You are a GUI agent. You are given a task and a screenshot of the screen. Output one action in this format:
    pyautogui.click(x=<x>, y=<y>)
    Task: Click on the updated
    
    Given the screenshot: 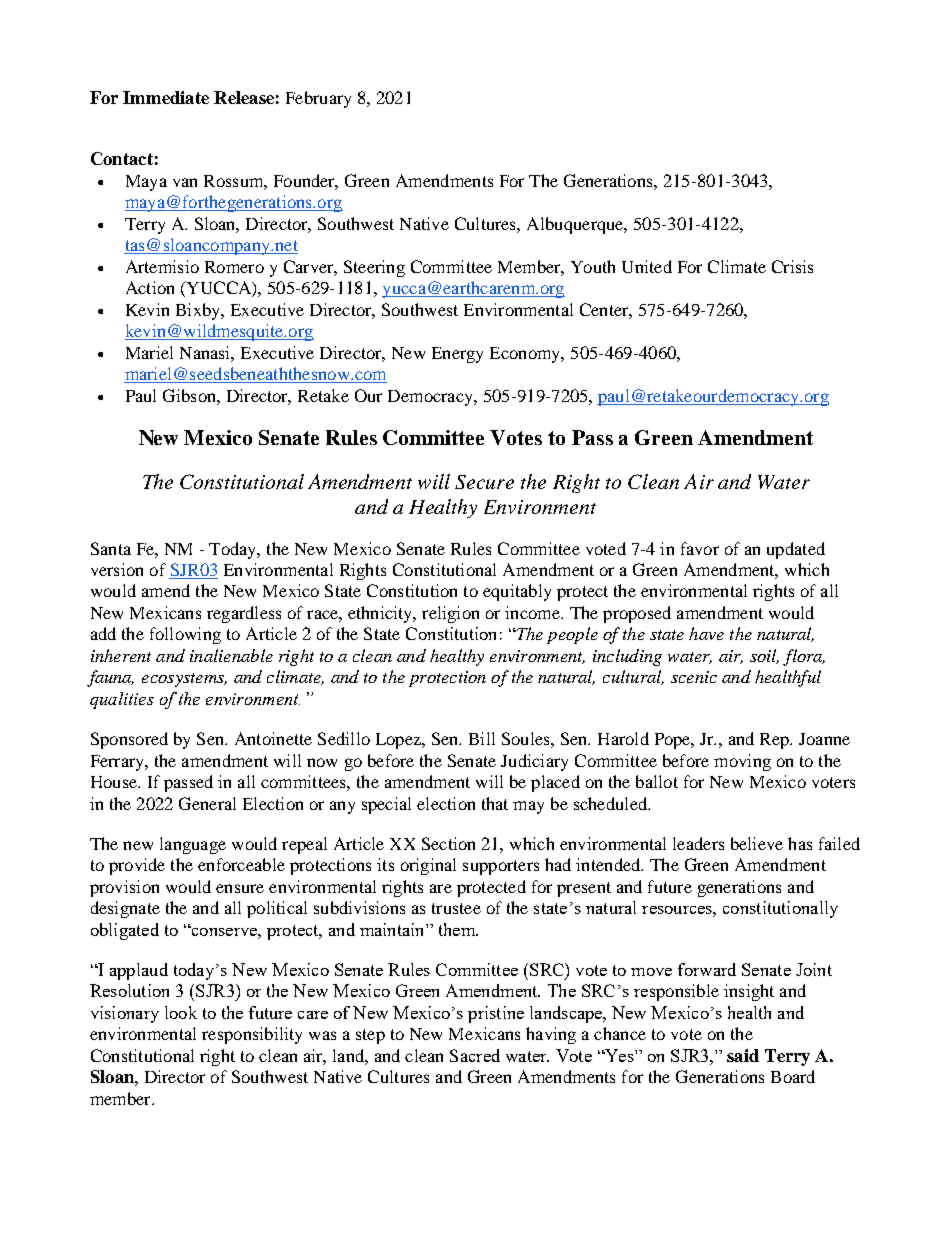 What is the action you would take?
    pyautogui.click(x=796, y=550)
